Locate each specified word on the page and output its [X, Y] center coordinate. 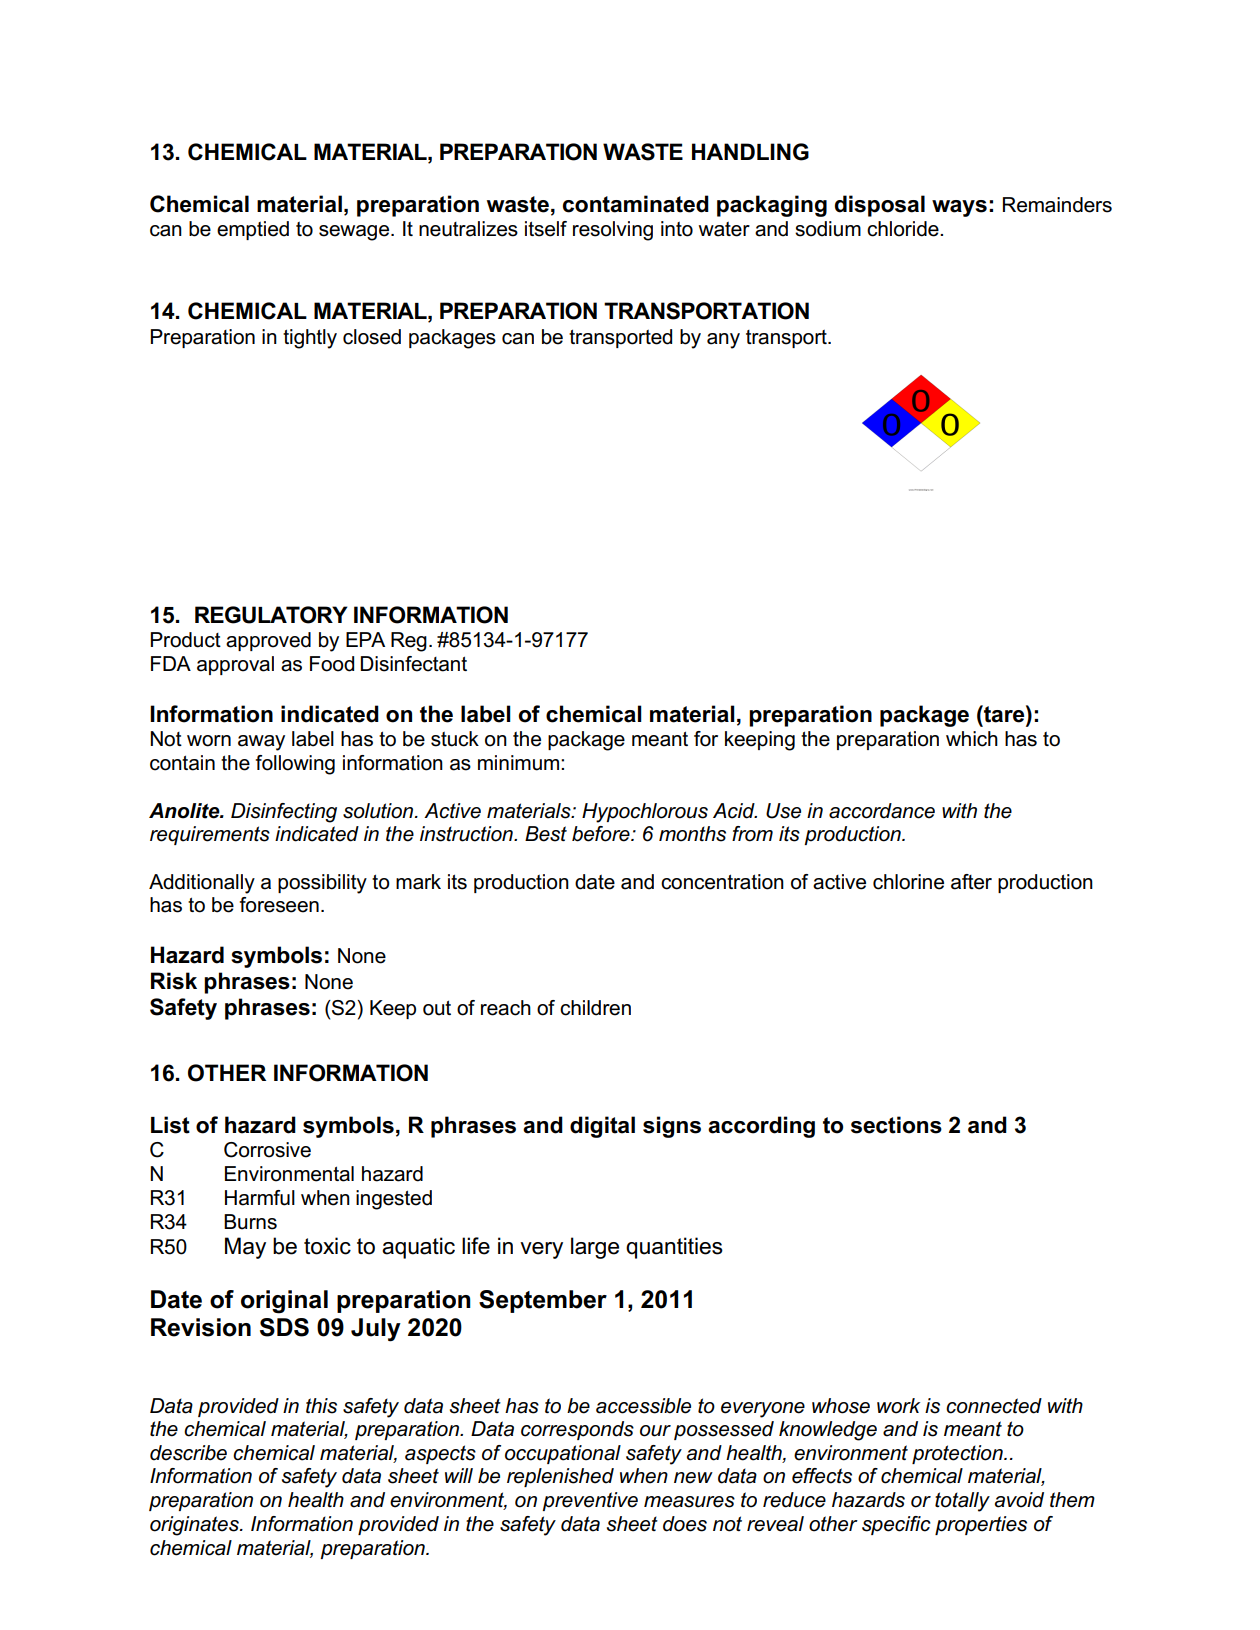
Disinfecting [284, 813]
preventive [590, 1501]
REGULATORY [271, 615]
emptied [253, 230]
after [971, 882]
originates [195, 1526]
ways [959, 208]
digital [602, 1127]
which [972, 739]
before [602, 834]
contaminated [636, 204]
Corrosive [267, 1150]
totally [962, 1502]
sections [896, 1125]
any [723, 341]
